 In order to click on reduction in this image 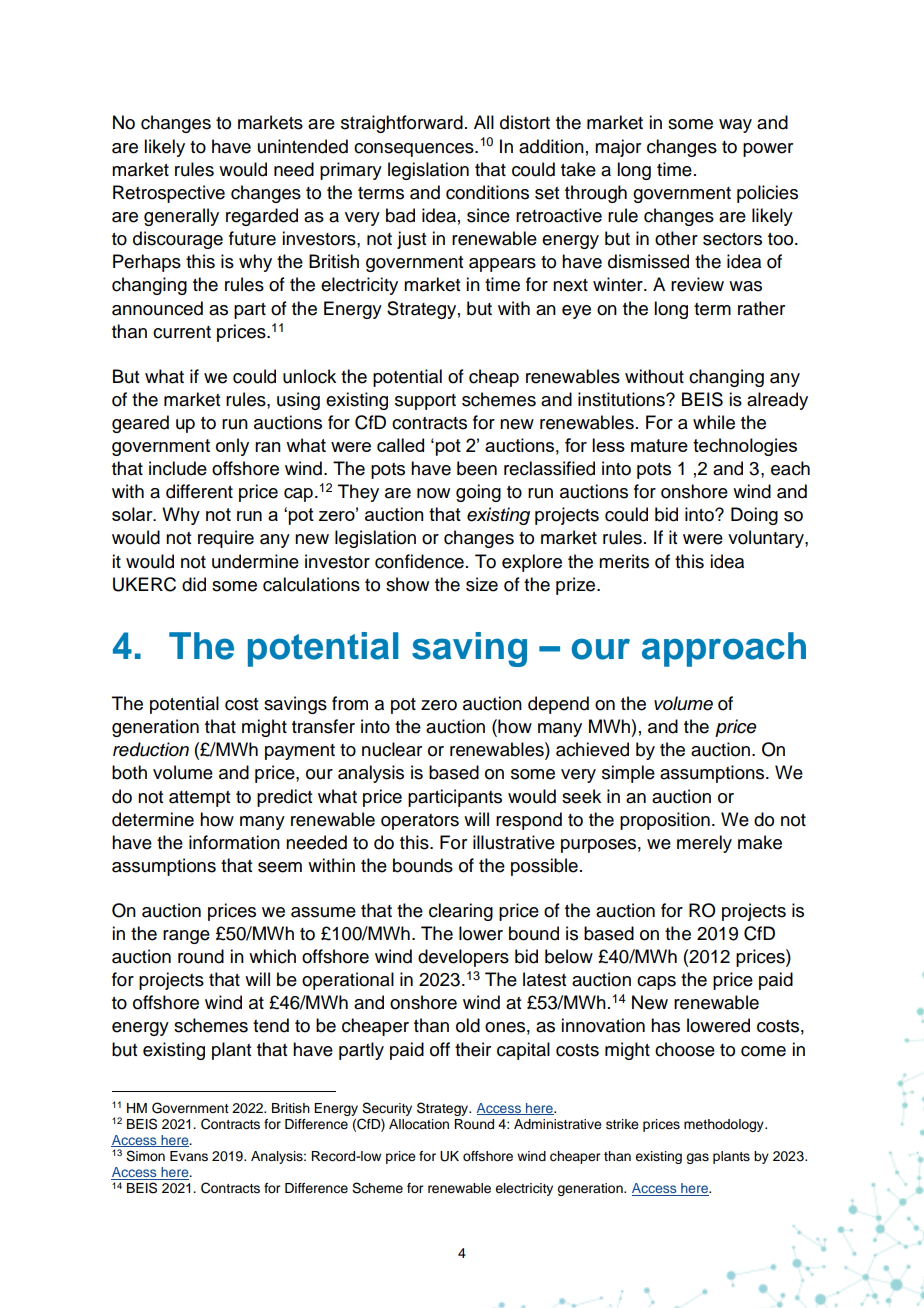, I will do `click(151, 749)`.
